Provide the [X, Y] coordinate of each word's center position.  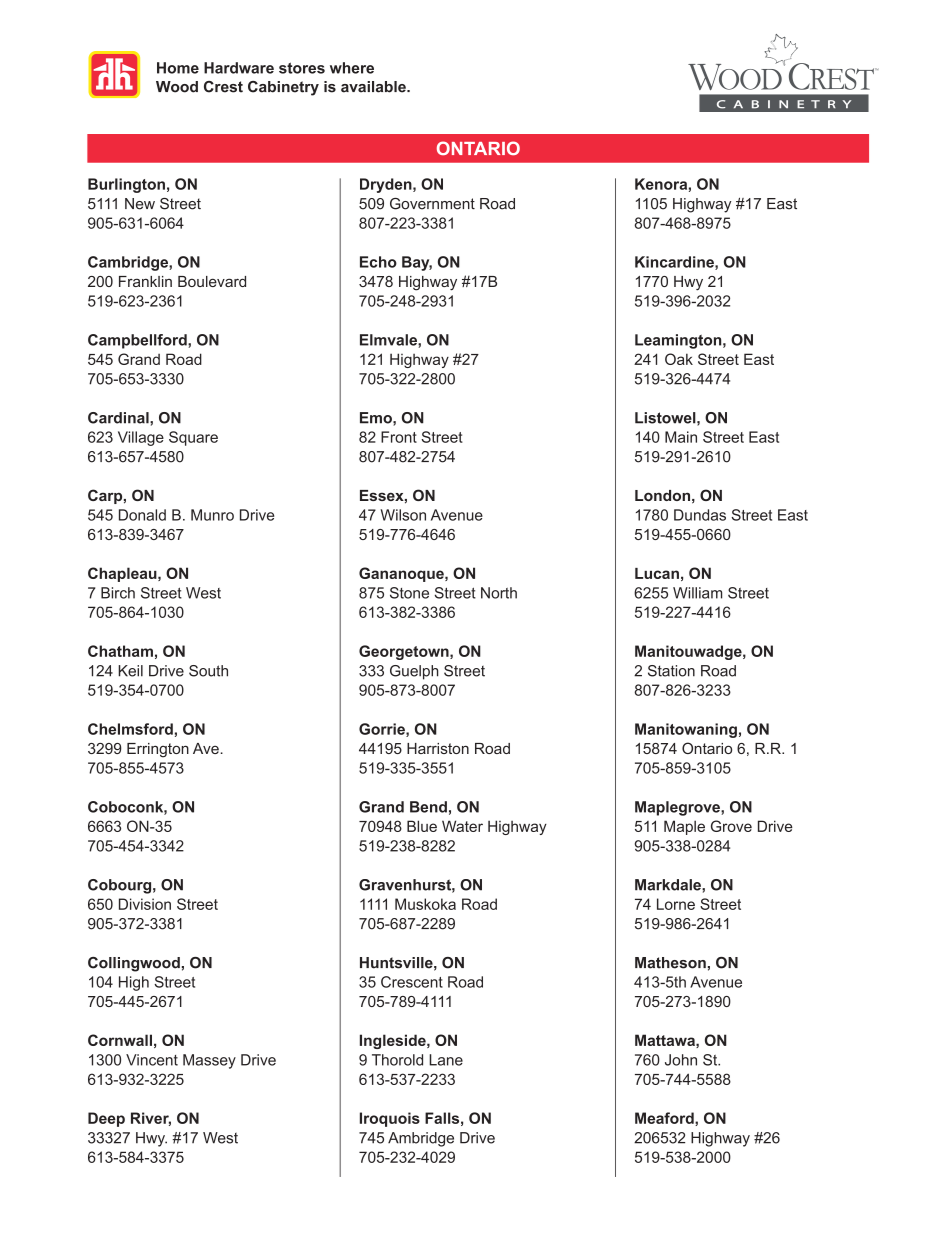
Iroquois [390, 1119]
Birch [118, 593]
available [374, 87]
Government [432, 204]
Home [178, 68]
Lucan [657, 573]
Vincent [152, 1060]
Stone [409, 593]
